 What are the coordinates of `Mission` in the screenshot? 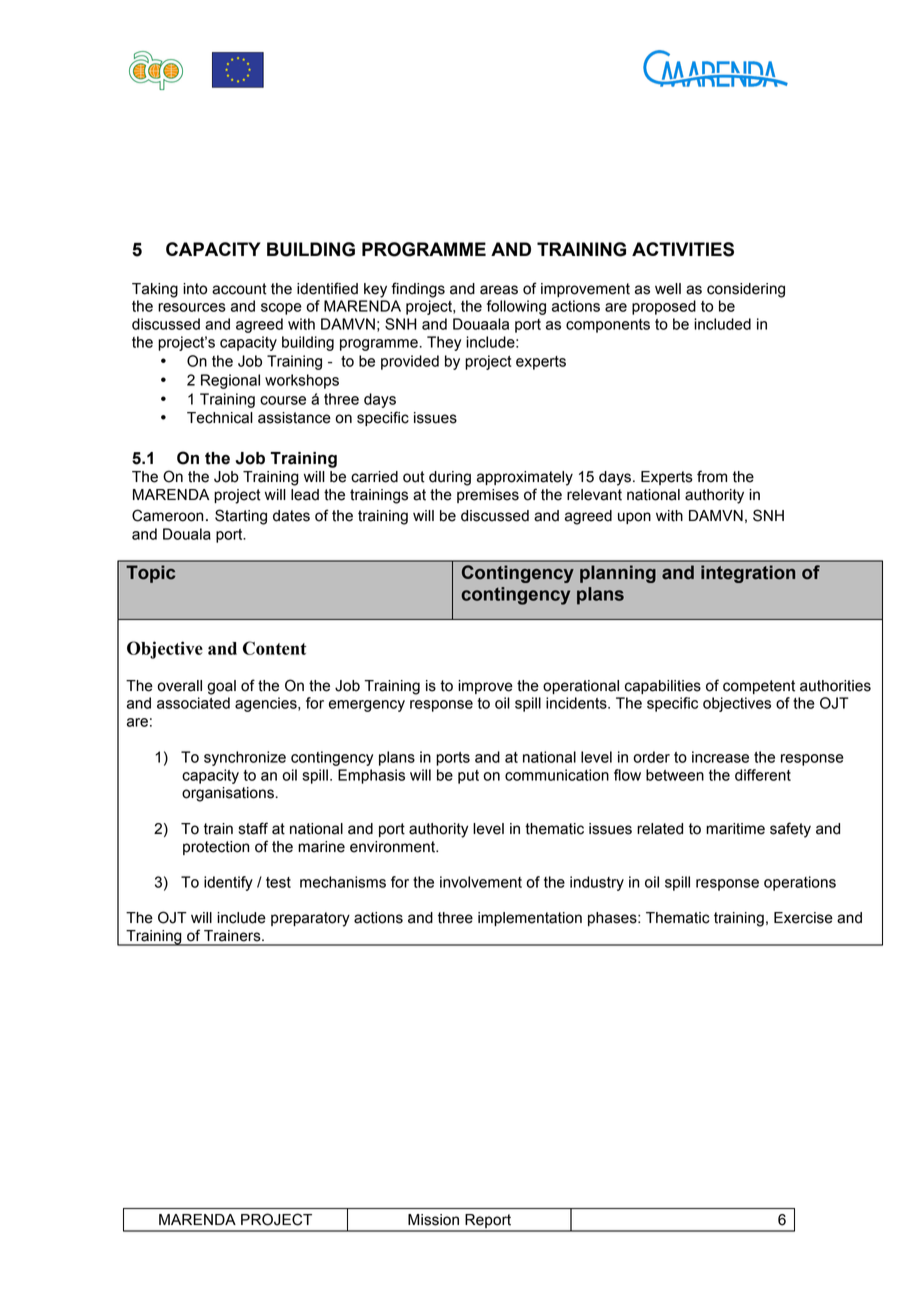 It's located at (433, 1220).
